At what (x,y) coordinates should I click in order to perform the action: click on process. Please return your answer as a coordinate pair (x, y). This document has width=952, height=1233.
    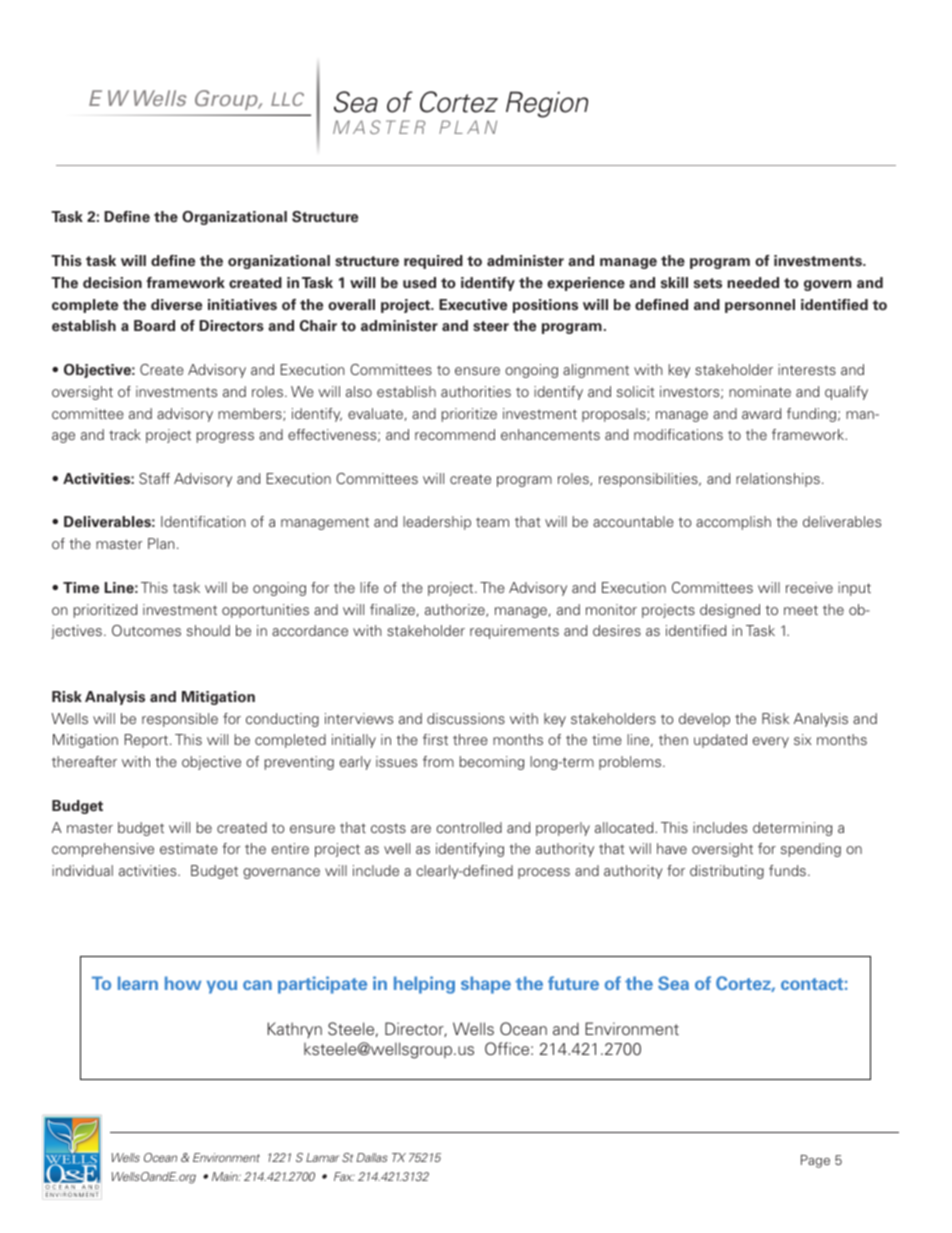
    Looking at the image, I should click on (544, 873).
